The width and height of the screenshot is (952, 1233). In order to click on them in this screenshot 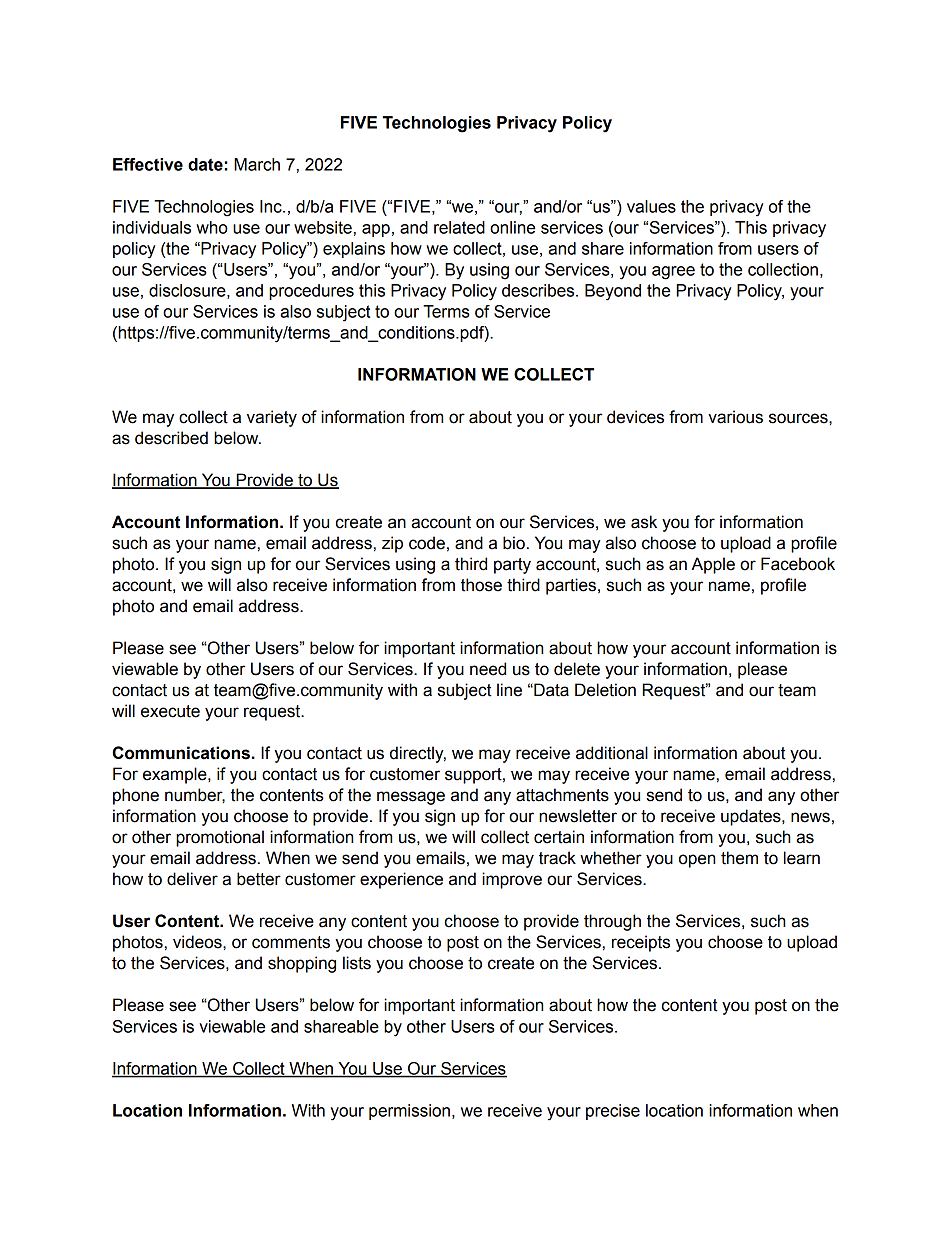, I will do `click(739, 858)`.
